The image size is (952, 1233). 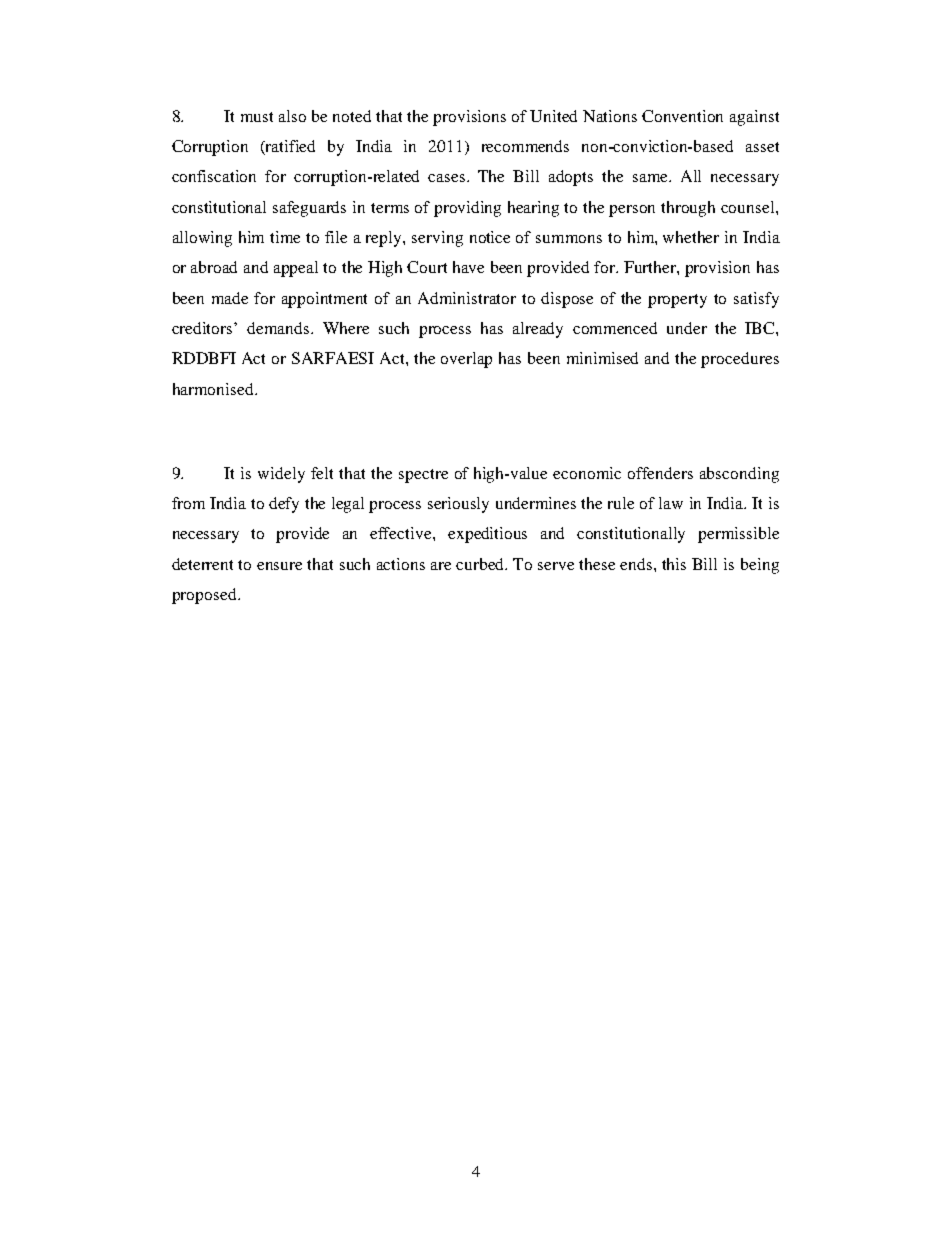 I want to click on spectre, so click(x=423, y=476).
